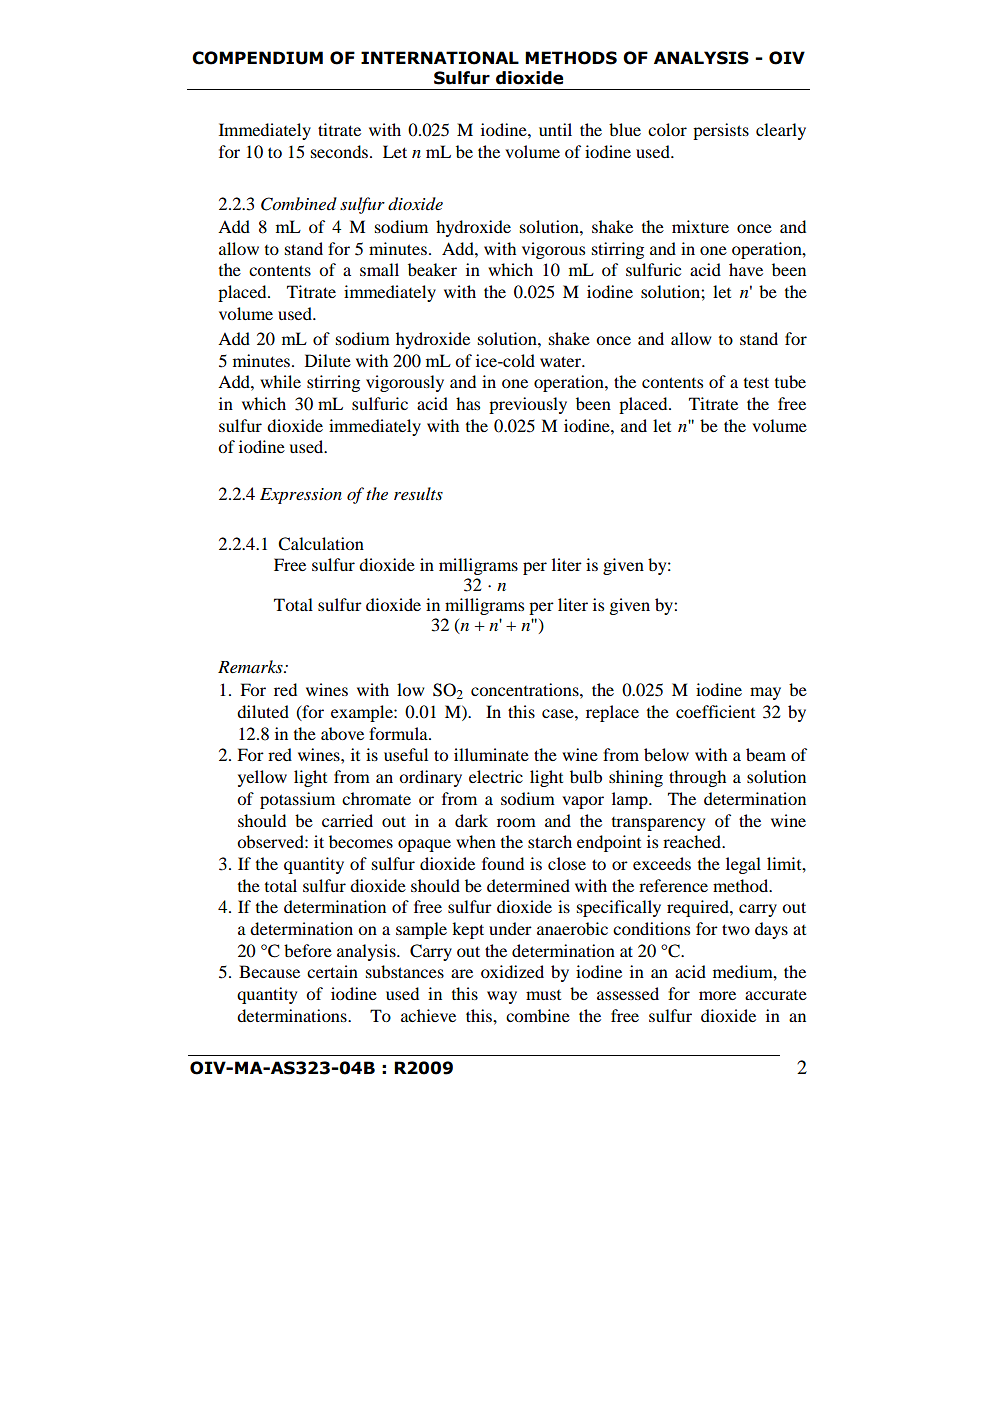 This document has width=997, height=1410. I want to click on certain, so click(332, 971).
